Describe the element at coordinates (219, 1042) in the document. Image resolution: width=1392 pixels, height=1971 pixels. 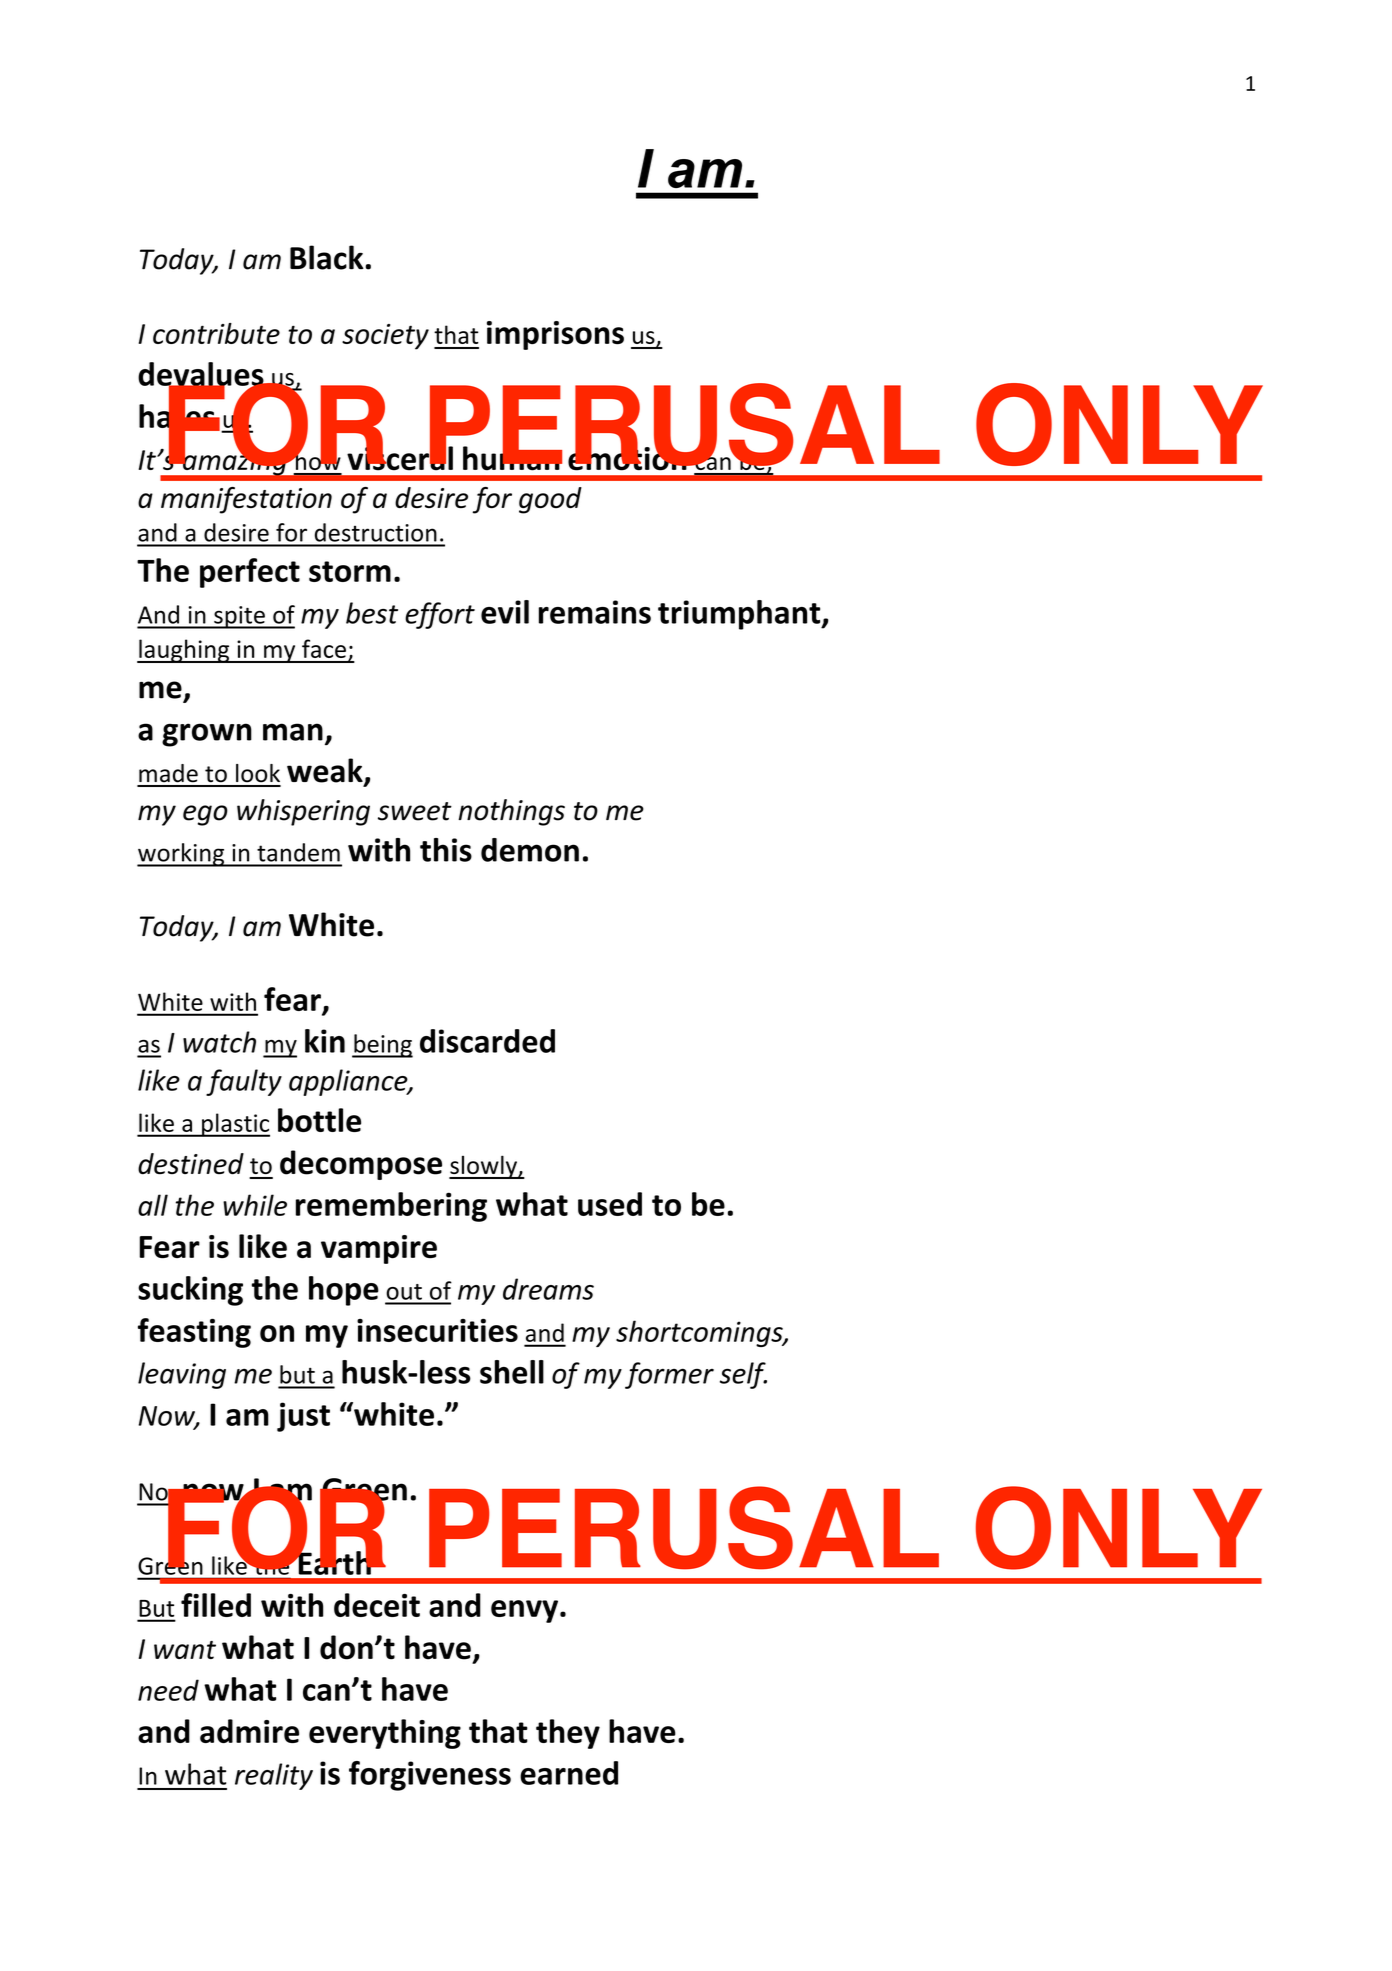
I see `watch` at that location.
